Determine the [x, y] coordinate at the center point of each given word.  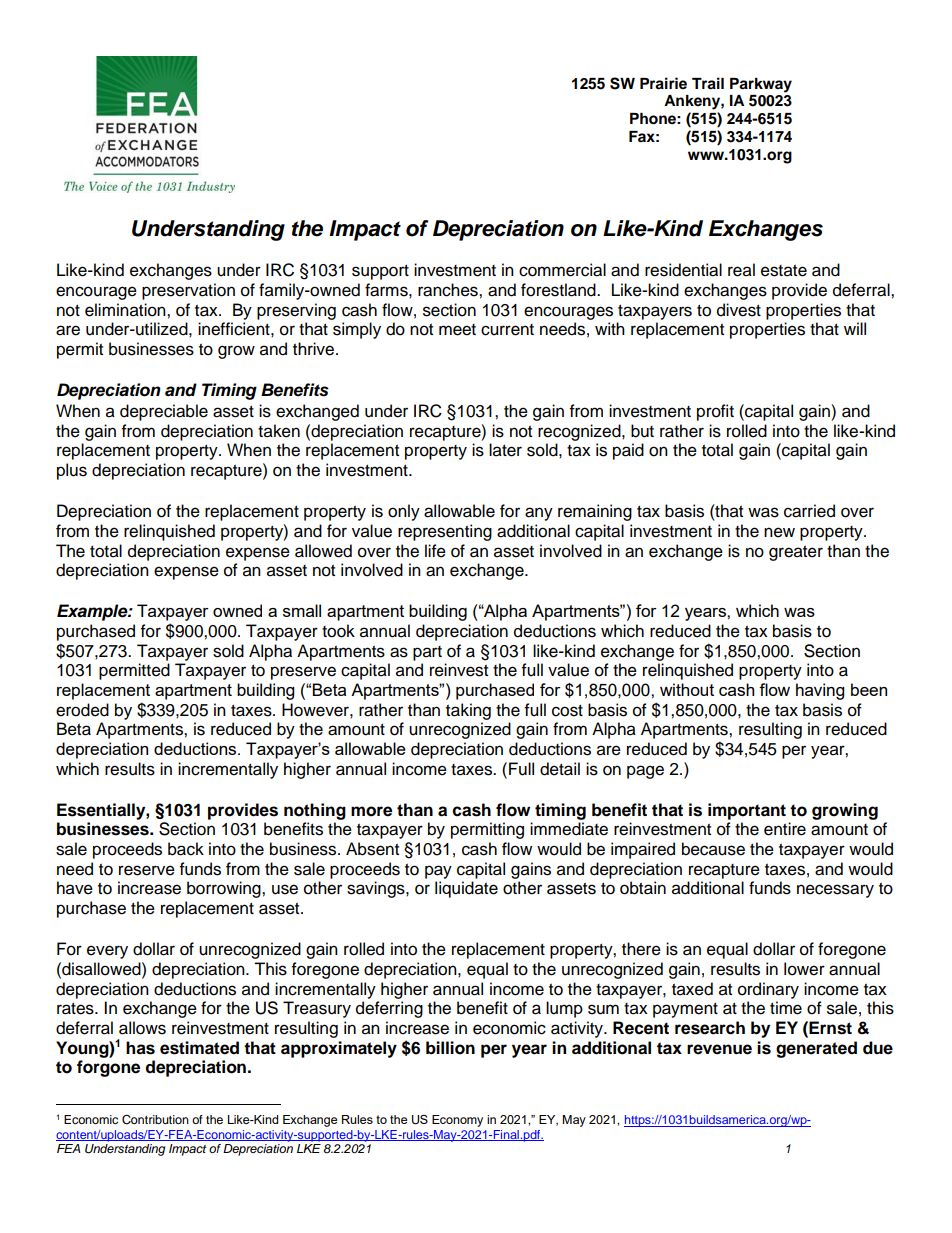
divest [739, 310]
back [186, 849]
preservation [188, 291]
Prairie [663, 83]
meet [457, 330]
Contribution [155, 1120]
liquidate [466, 889]
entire [785, 829]
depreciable [164, 412]
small [302, 610]
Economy [457, 1121]
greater [796, 553]
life [435, 551]
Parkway [761, 85]
